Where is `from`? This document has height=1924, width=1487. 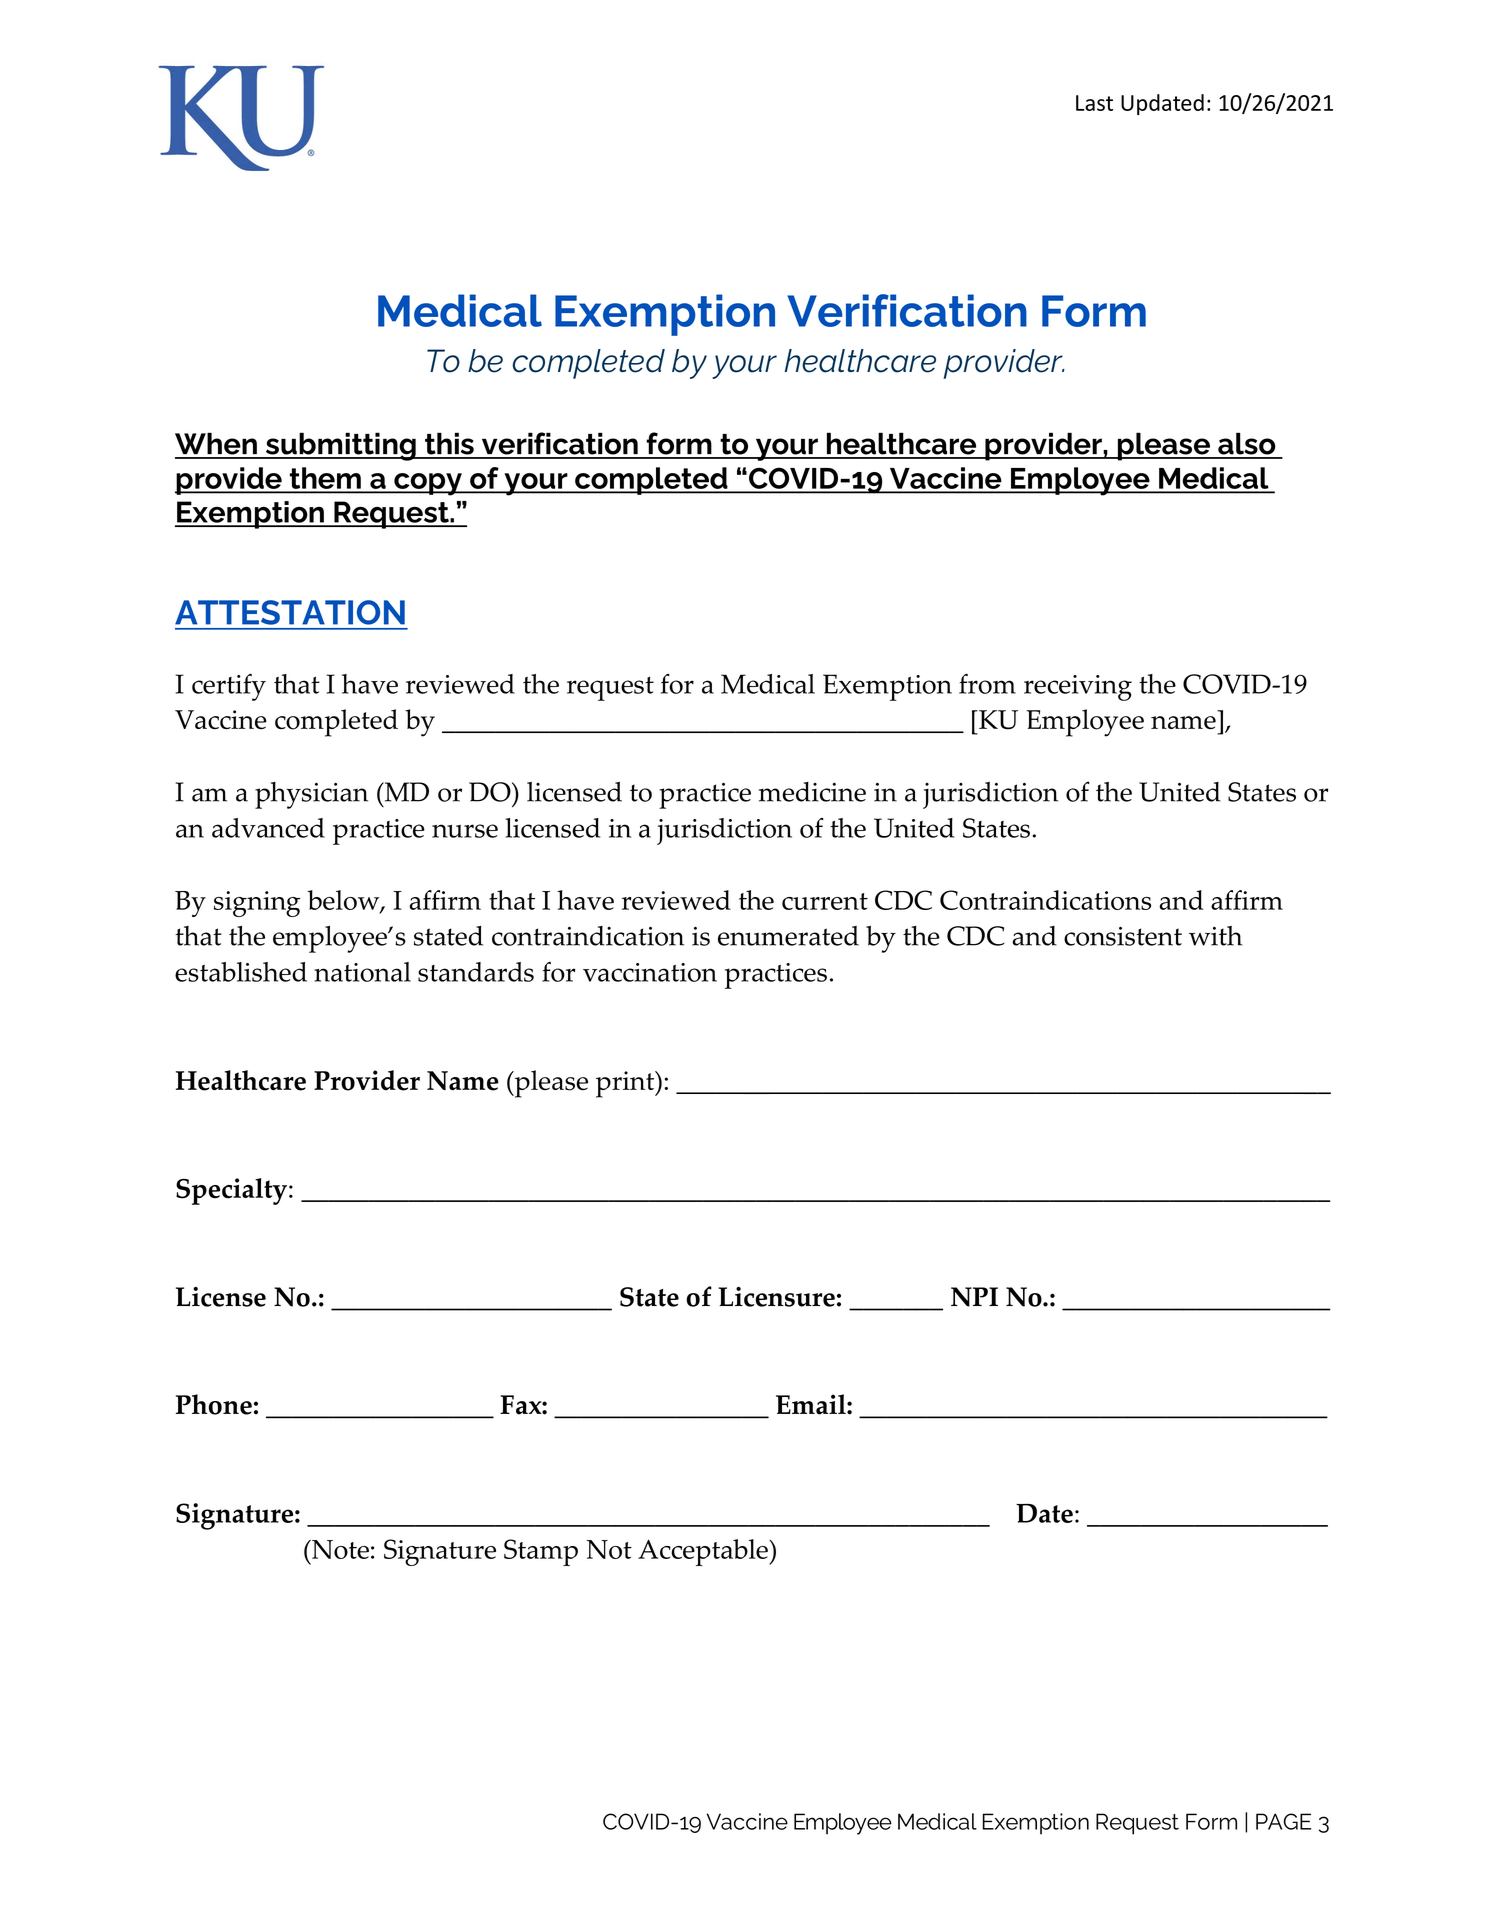 from is located at coordinates (987, 684).
